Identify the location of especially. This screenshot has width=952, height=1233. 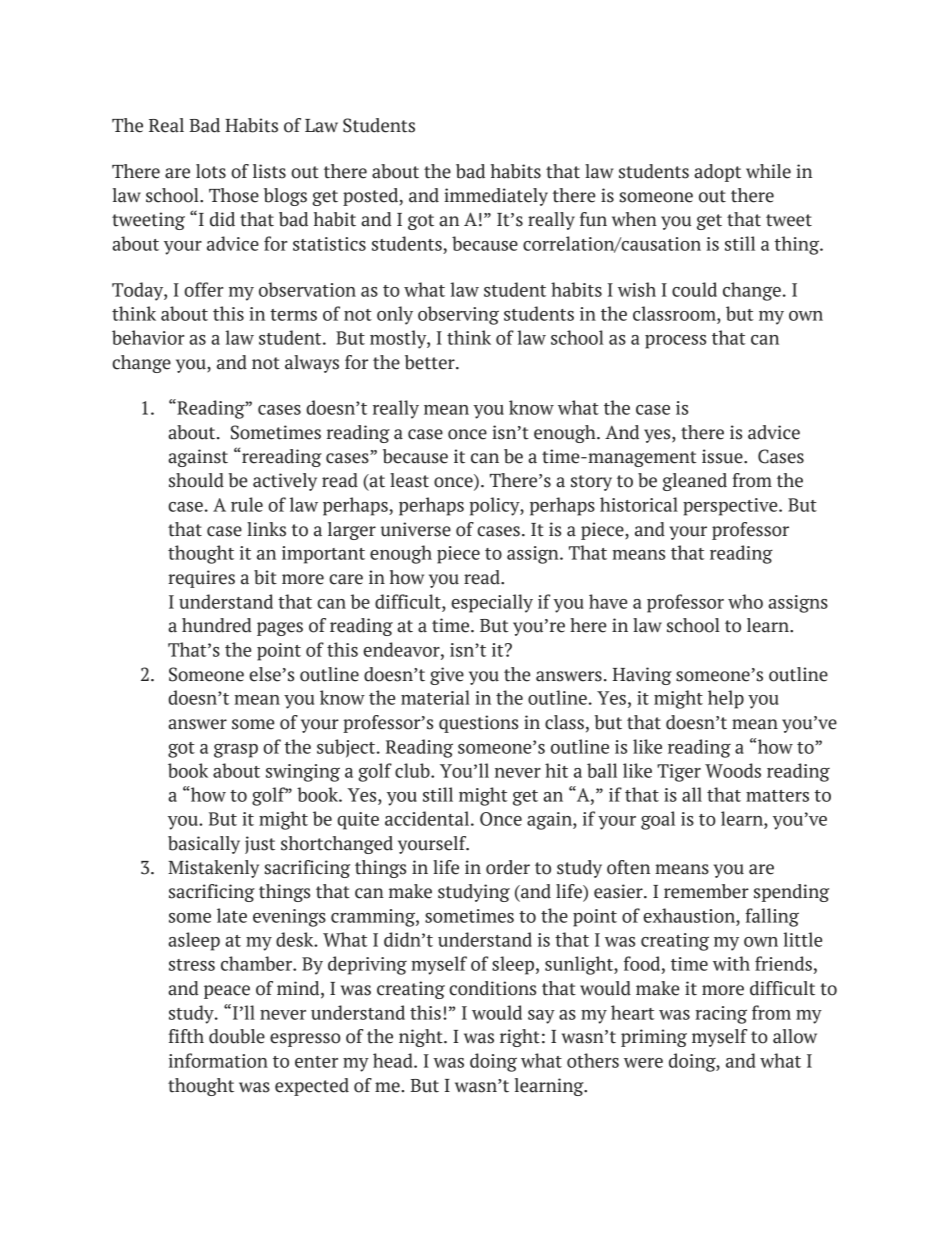
(492, 603).
